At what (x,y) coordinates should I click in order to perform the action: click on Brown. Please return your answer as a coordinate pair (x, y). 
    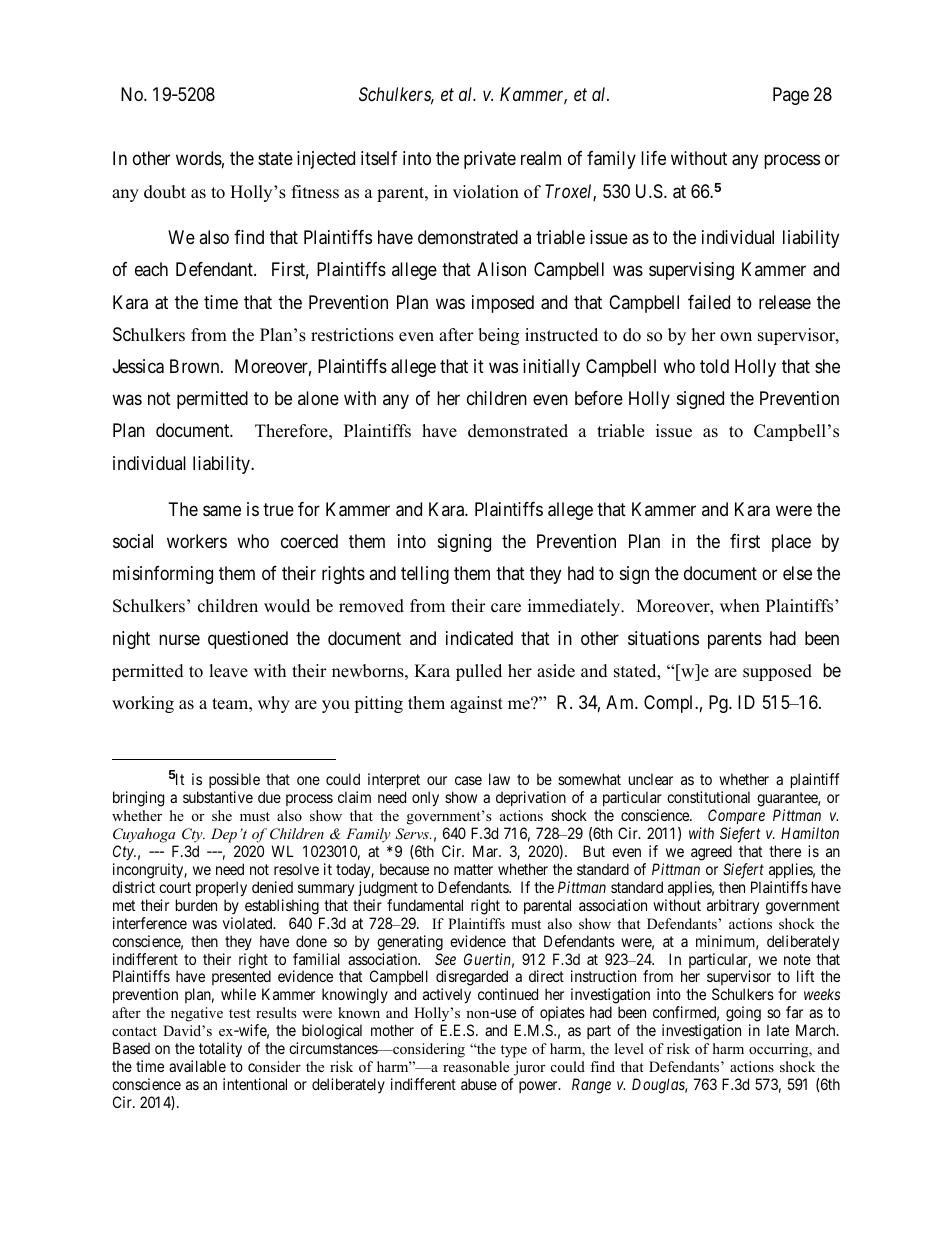
    Looking at the image, I should click on (196, 366).
